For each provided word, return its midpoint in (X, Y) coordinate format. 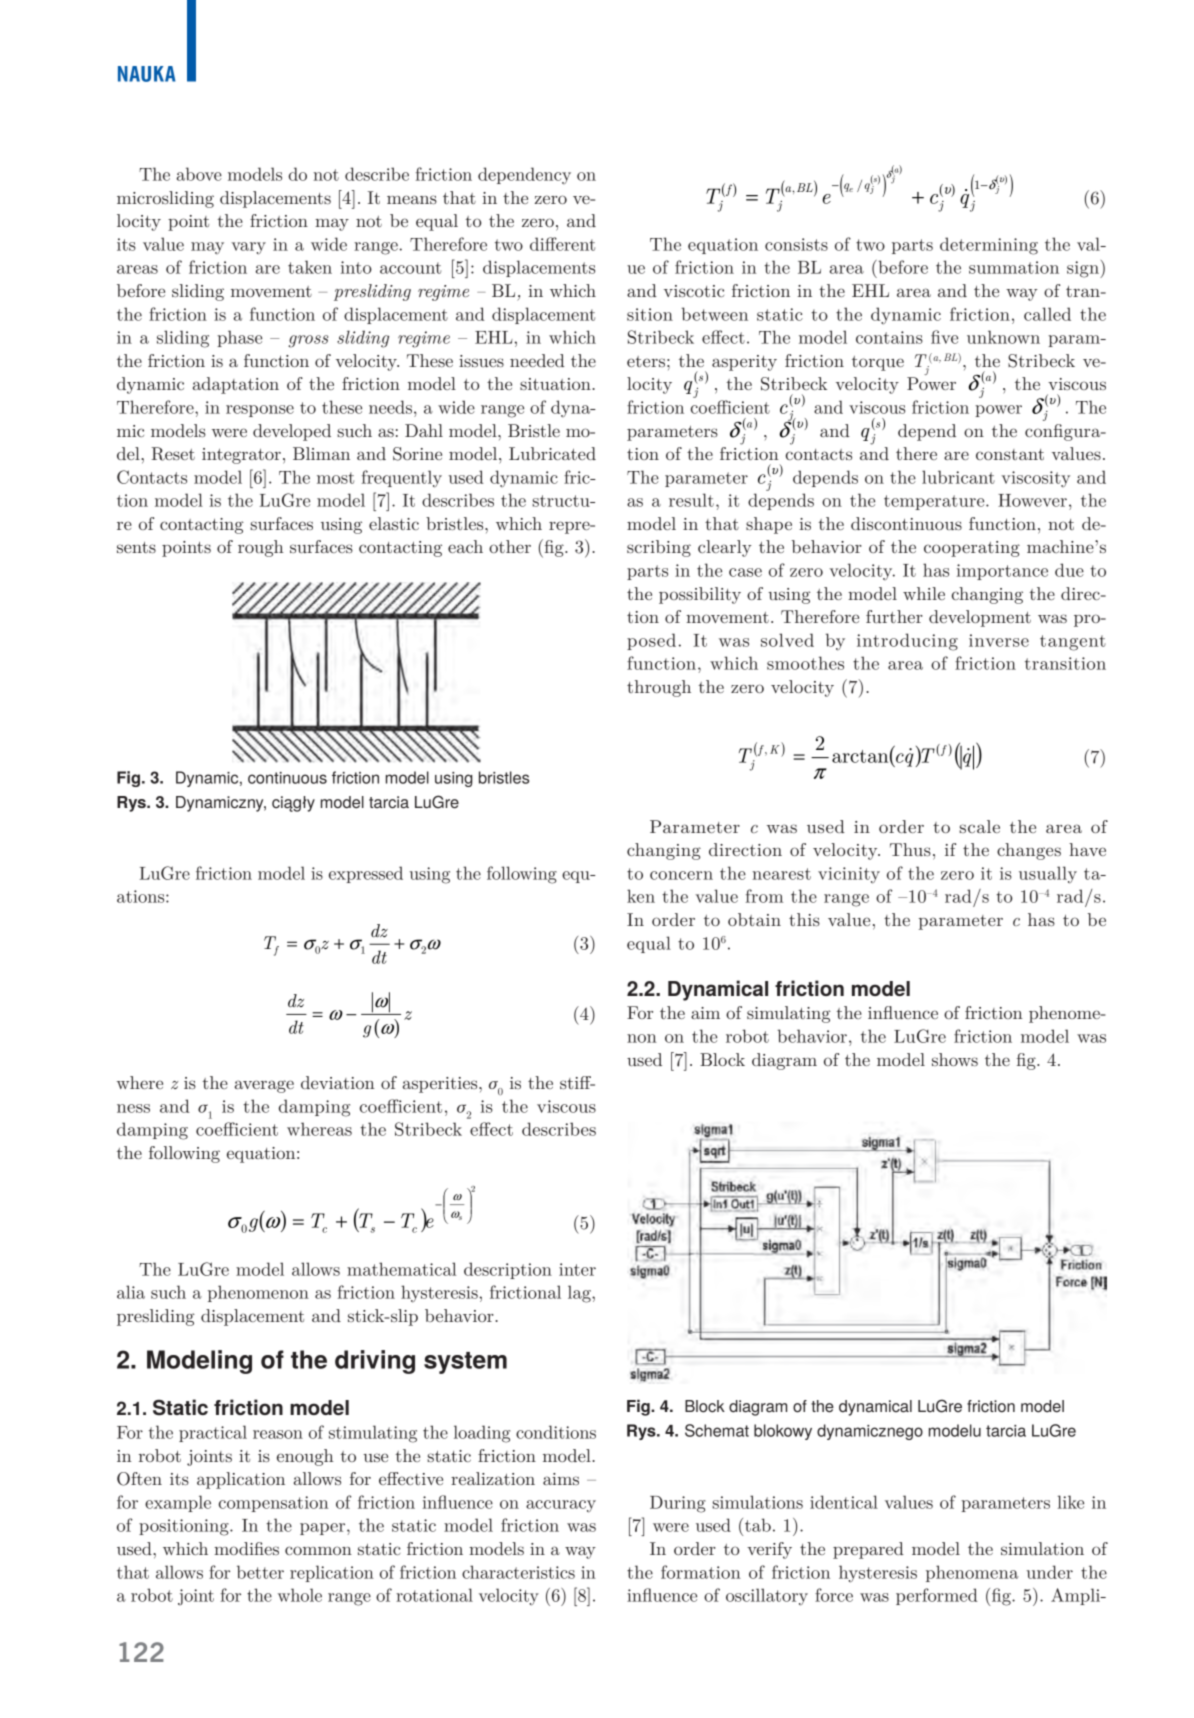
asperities (441, 1085)
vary (248, 248)
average (264, 1086)
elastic (394, 523)
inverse (999, 640)
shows (955, 1059)
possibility (700, 595)
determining (989, 246)
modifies (246, 1548)
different (562, 244)
